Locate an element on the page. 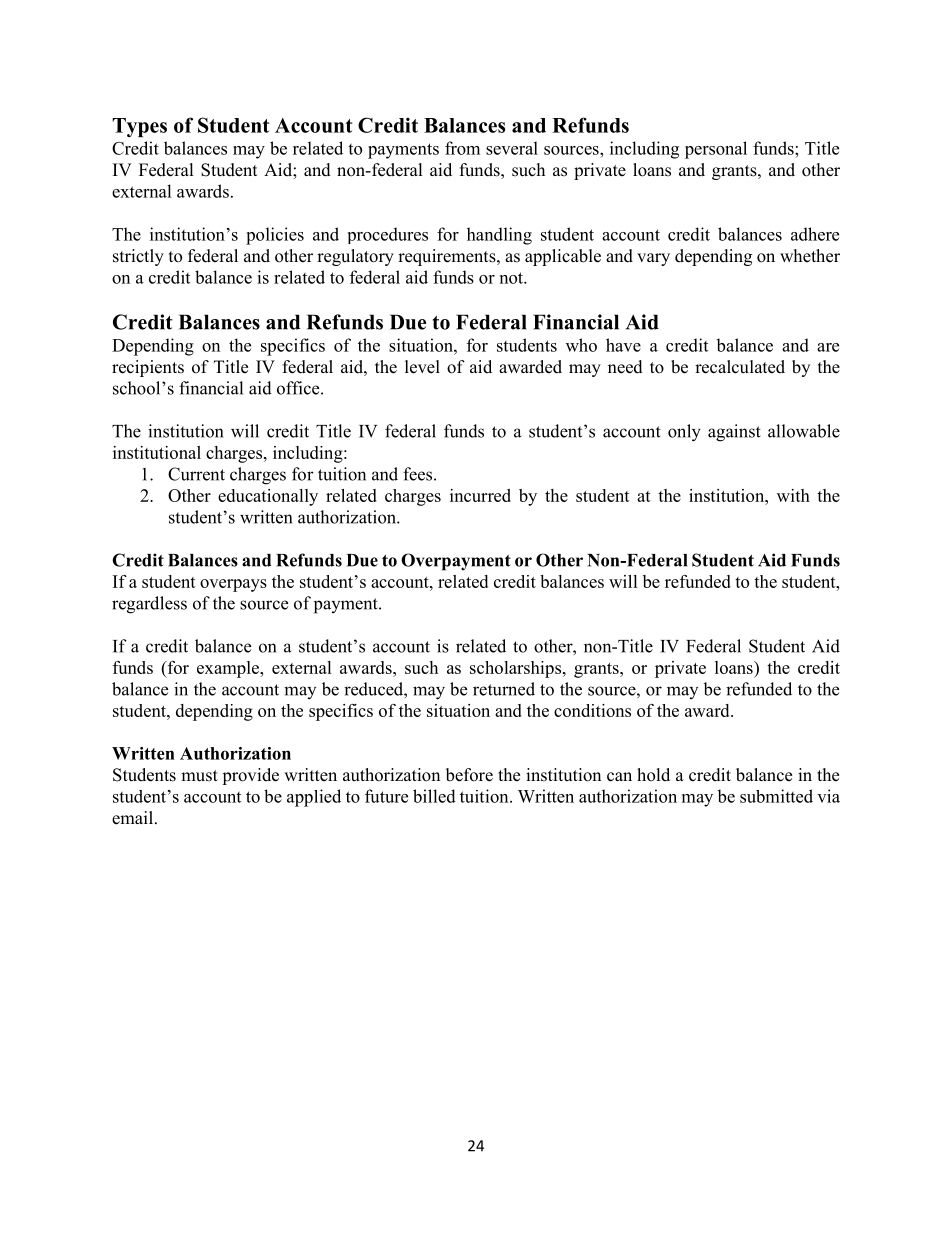 The width and height of the image is (952, 1233). must is located at coordinates (199, 776).
